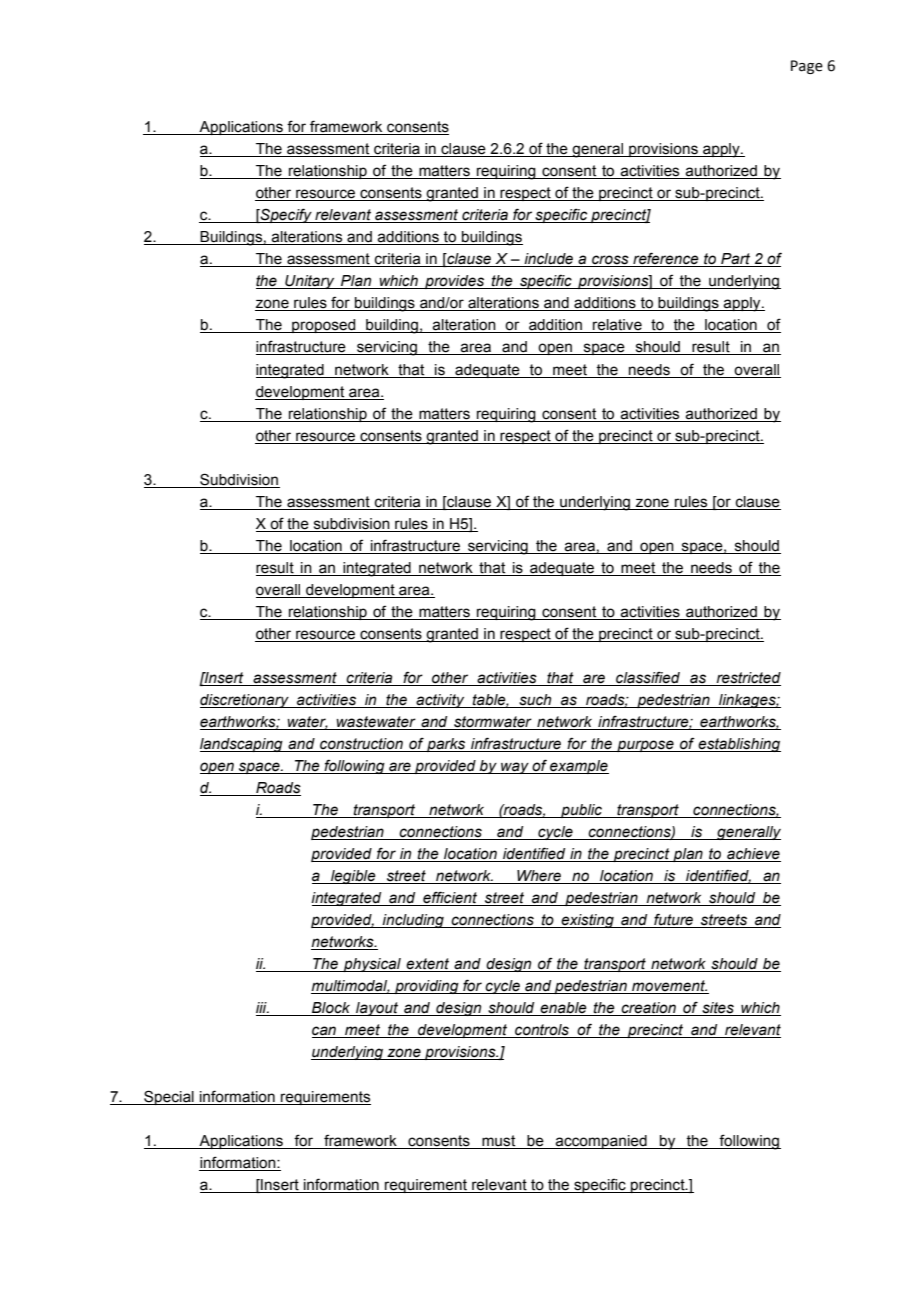  Describe the element at coordinates (666, 259) in the screenshot. I see `reference` at that location.
